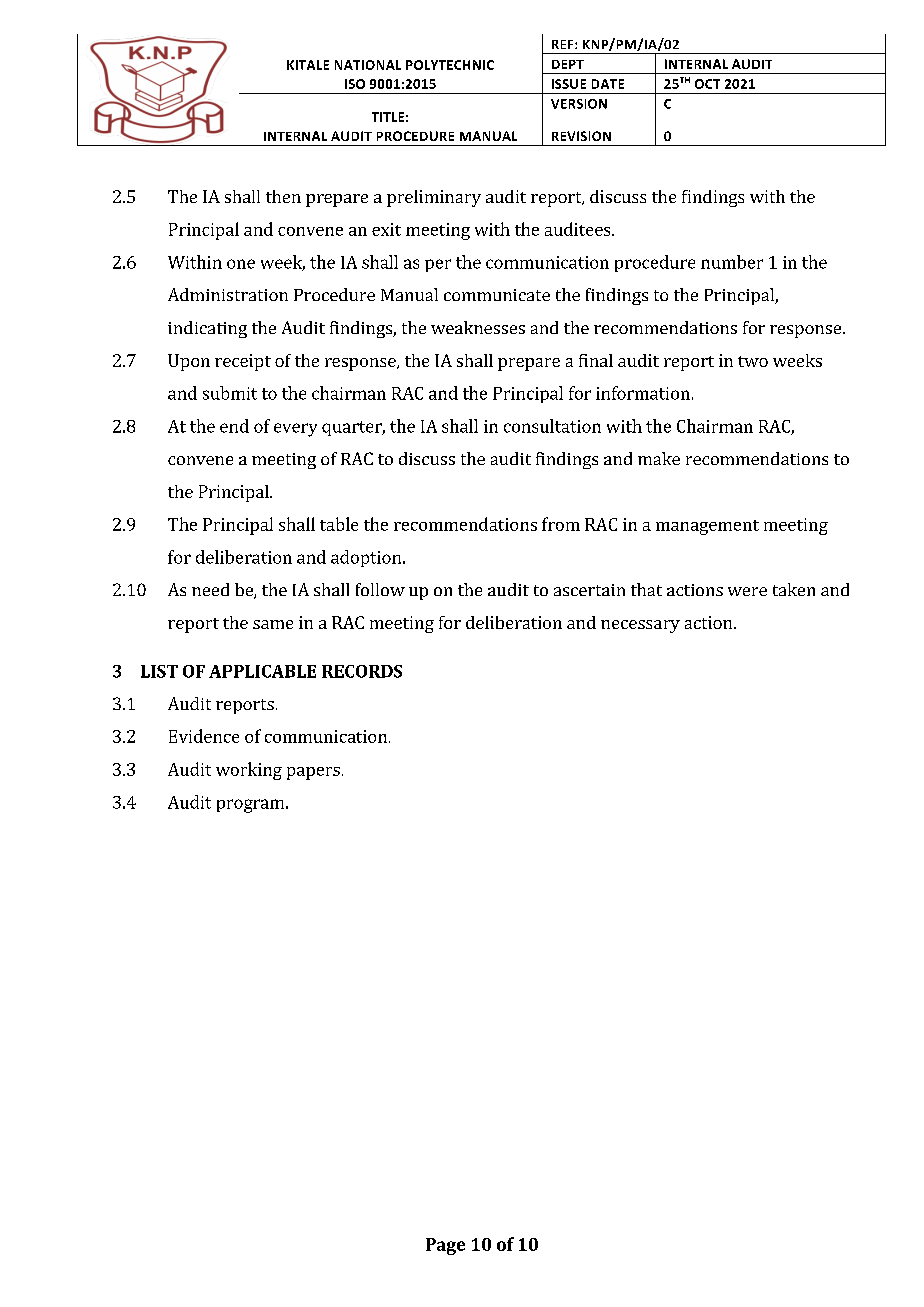 This document has width=924, height=1307. What do you see at coordinates (445, 1246) in the document?
I see `Page` at bounding box center [445, 1246].
